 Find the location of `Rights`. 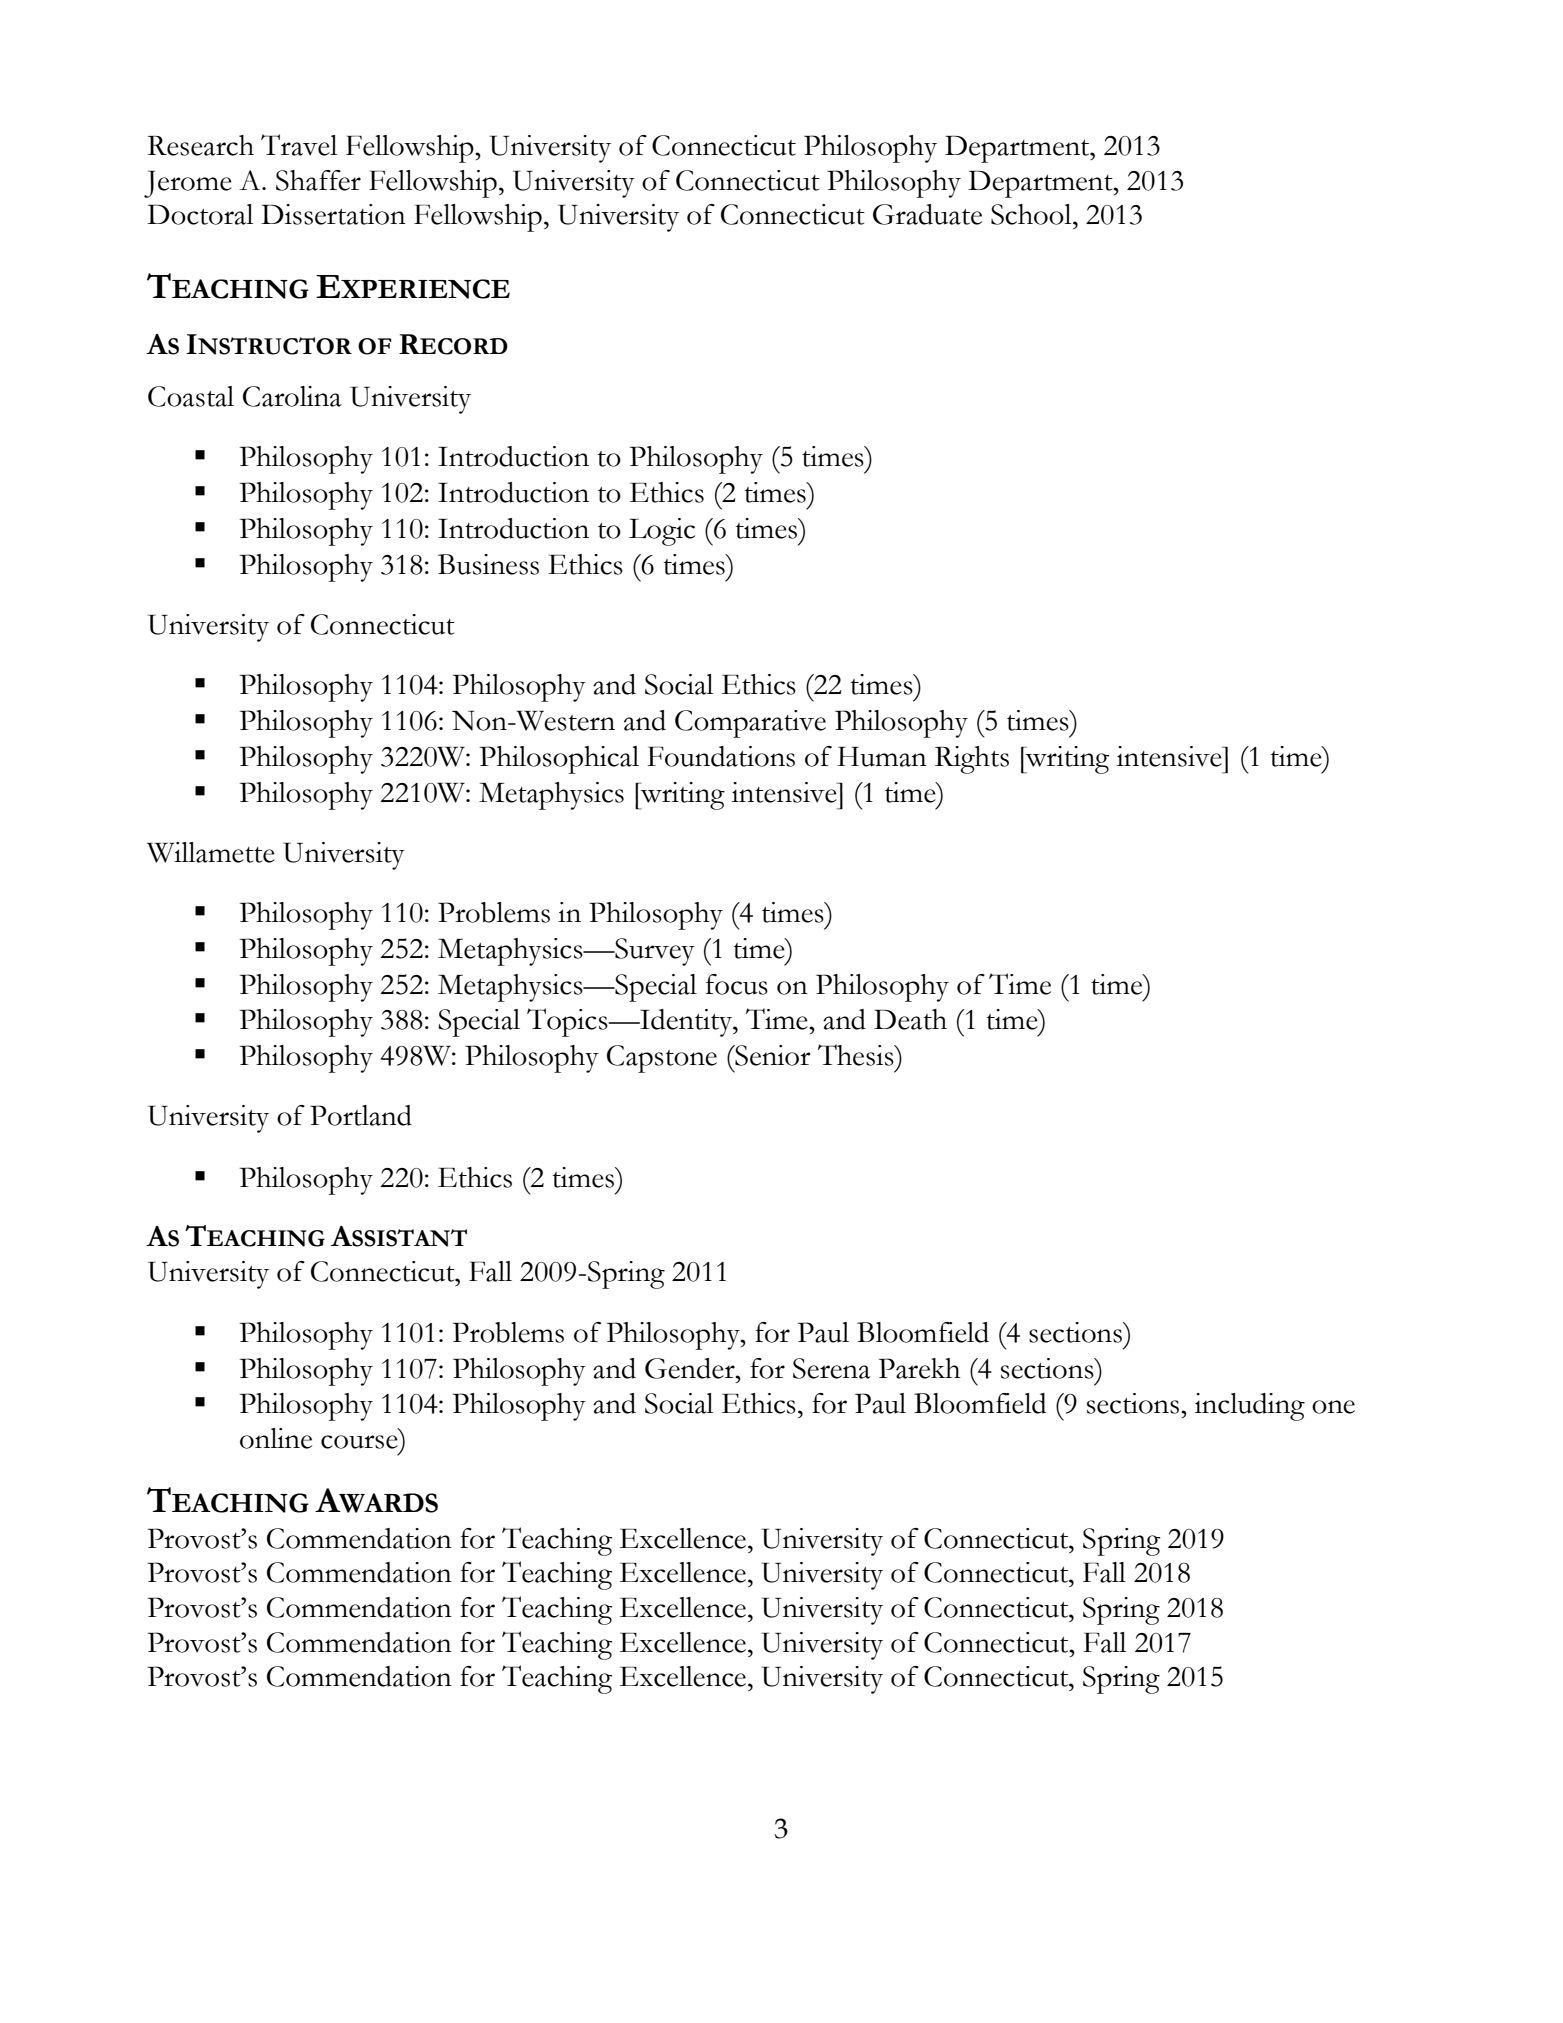

Rights is located at coordinates (972, 760).
